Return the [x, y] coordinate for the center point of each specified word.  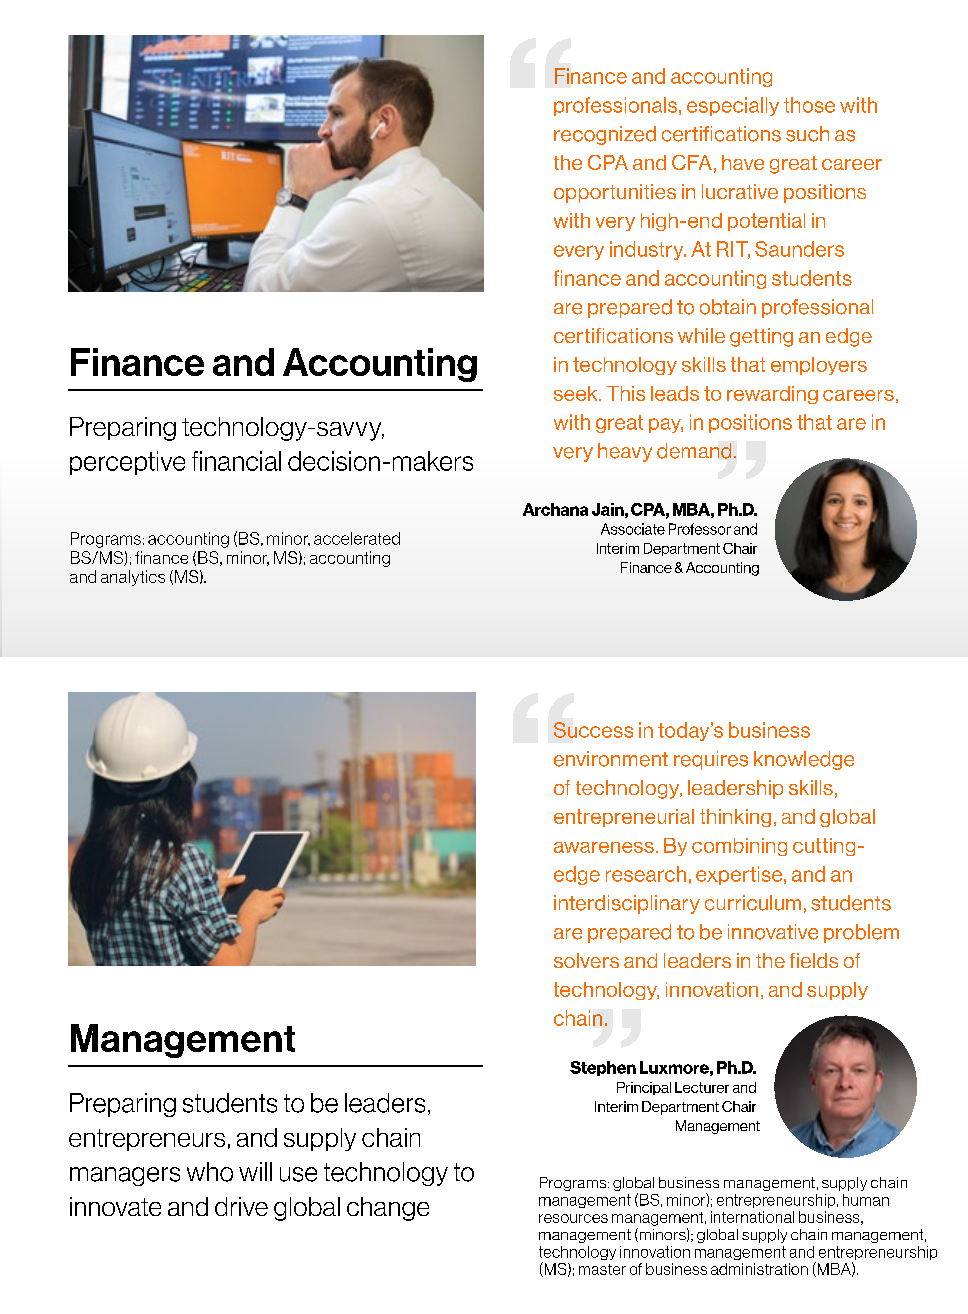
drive [241, 1206]
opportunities [615, 193]
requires [711, 760]
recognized [605, 135]
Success [593, 730]
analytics [133, 578]
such [807, 134]
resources [573, 1218]
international [752, 1217]
